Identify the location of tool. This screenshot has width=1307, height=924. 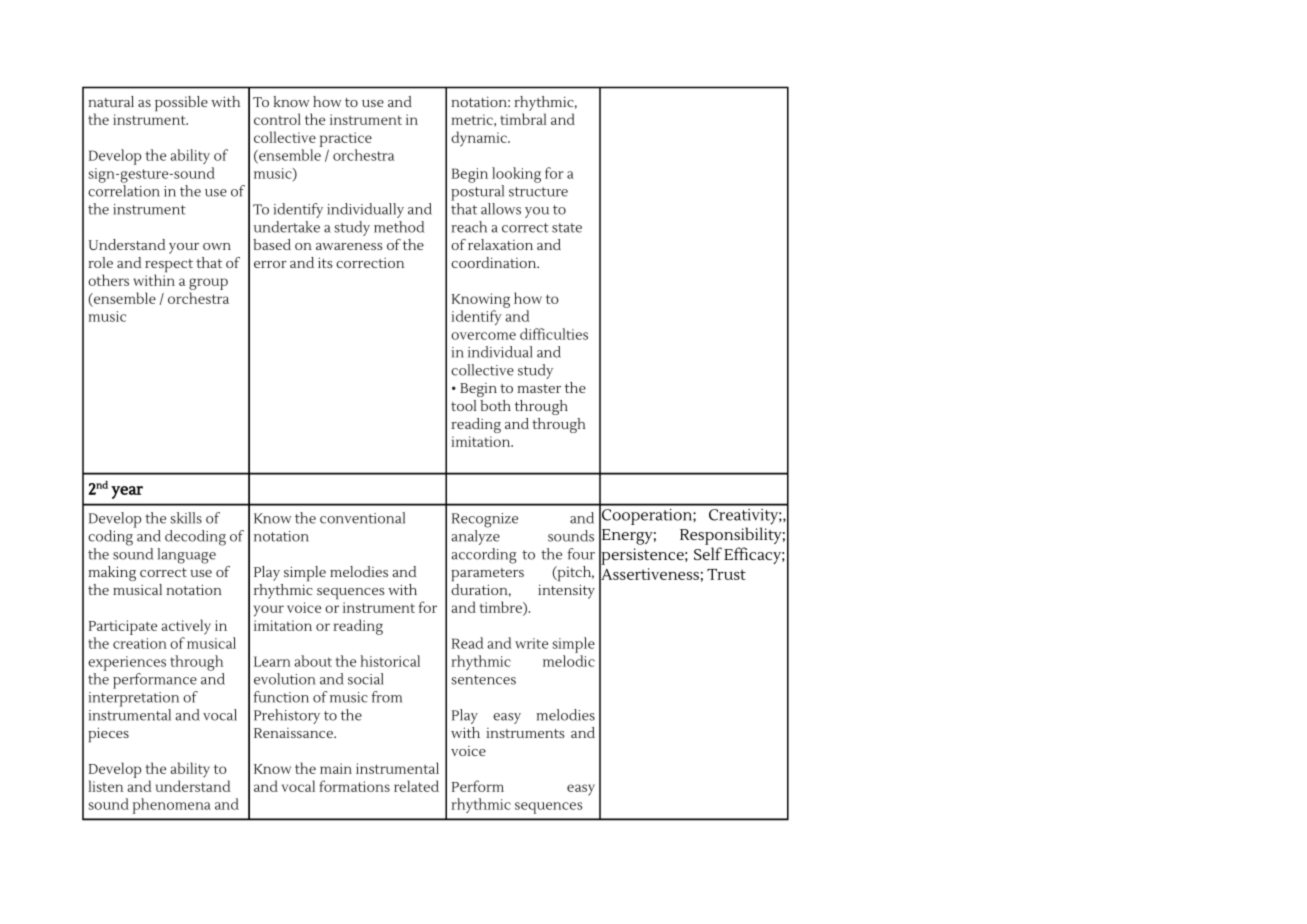
(463, 405).
